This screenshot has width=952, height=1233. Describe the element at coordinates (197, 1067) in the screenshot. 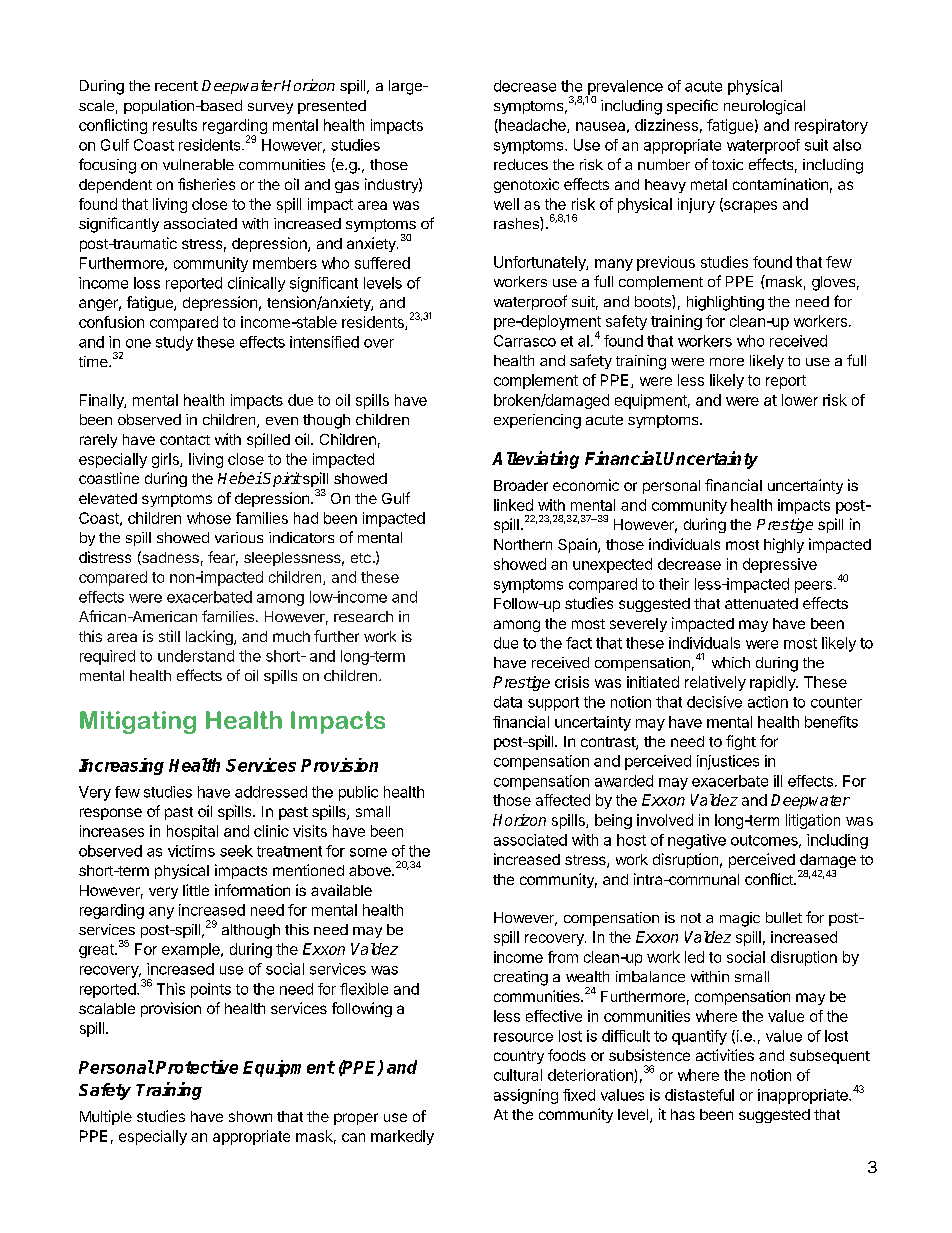

I see `Protective` at that location.
